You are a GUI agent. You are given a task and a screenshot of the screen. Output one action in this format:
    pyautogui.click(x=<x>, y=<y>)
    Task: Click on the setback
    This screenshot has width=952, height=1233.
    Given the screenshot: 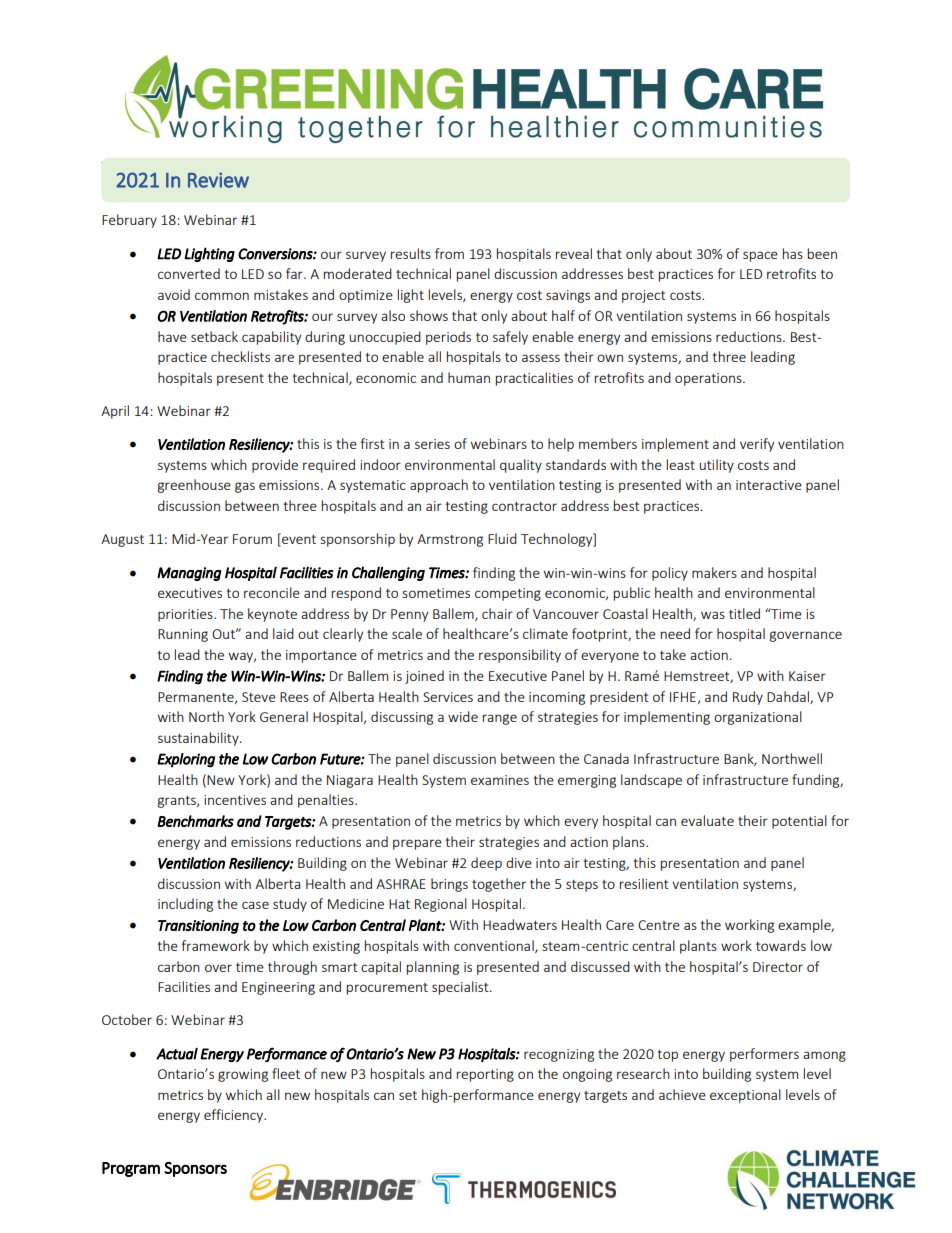 What is the action you would take?
    pyautogui.click(x=214, y=336)
